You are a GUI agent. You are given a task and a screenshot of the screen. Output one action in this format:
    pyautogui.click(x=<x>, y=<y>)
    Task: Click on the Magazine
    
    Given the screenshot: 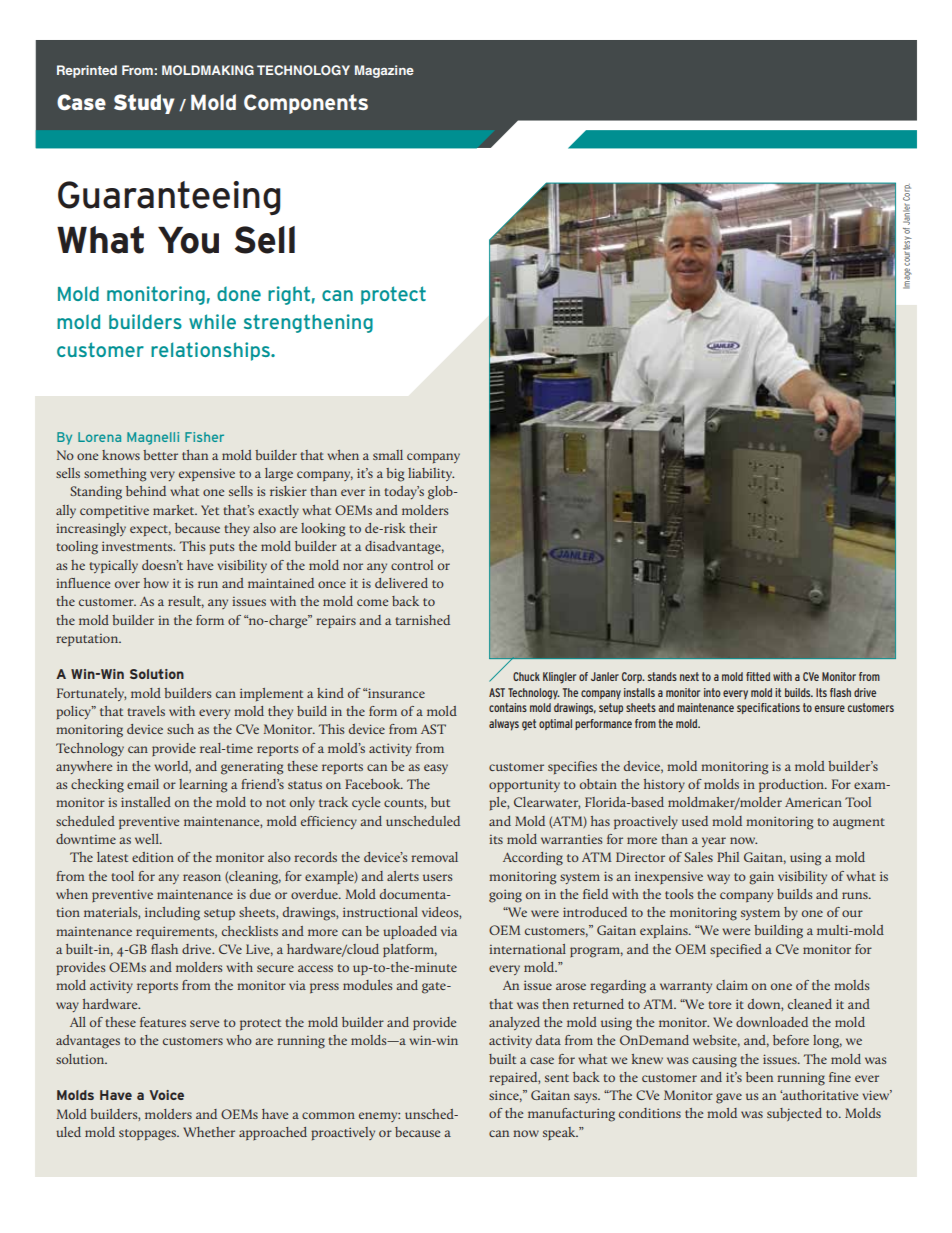 What is the action you would take?
    pyautogui.click(x=384, y=71)
